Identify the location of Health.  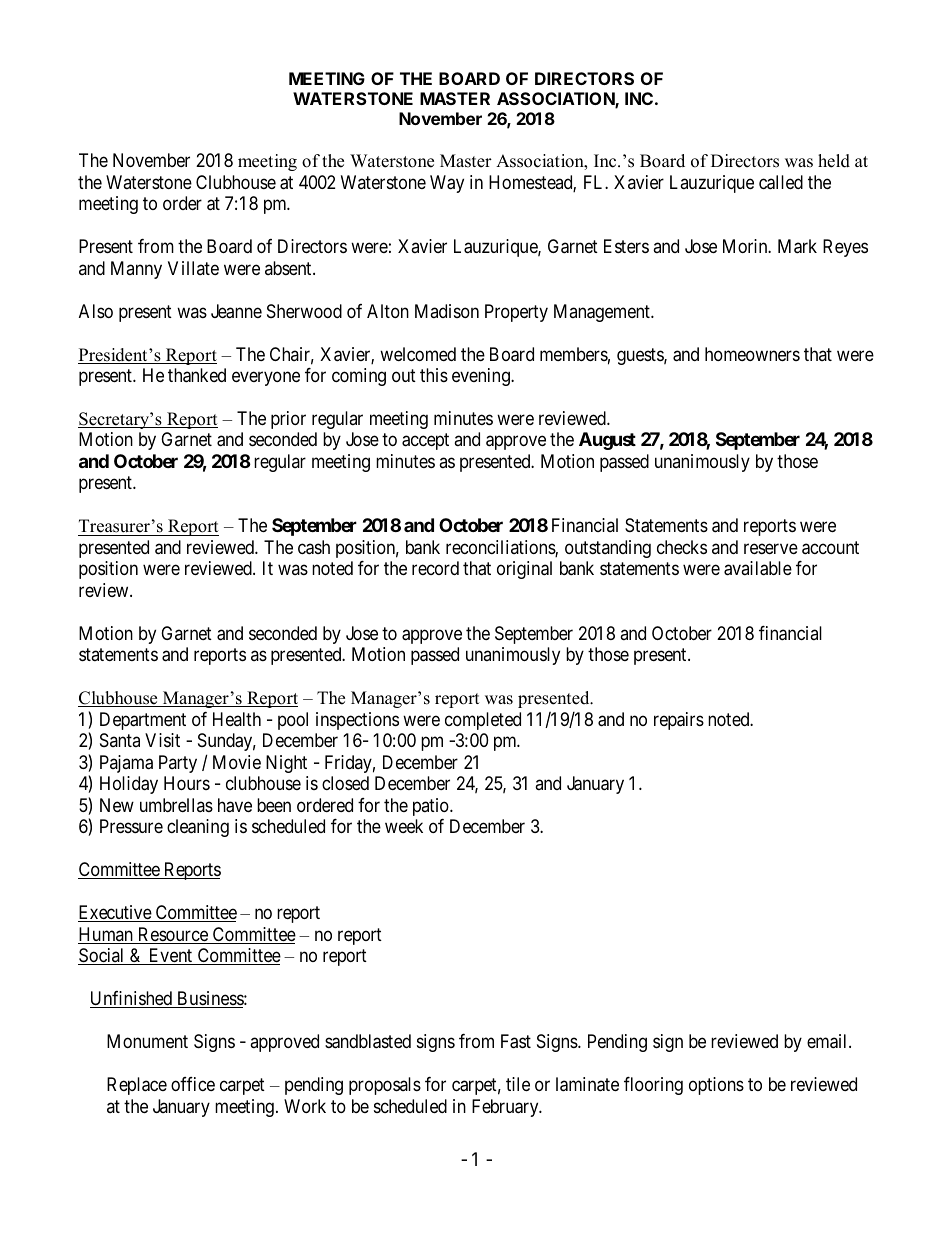
(237, 719).
